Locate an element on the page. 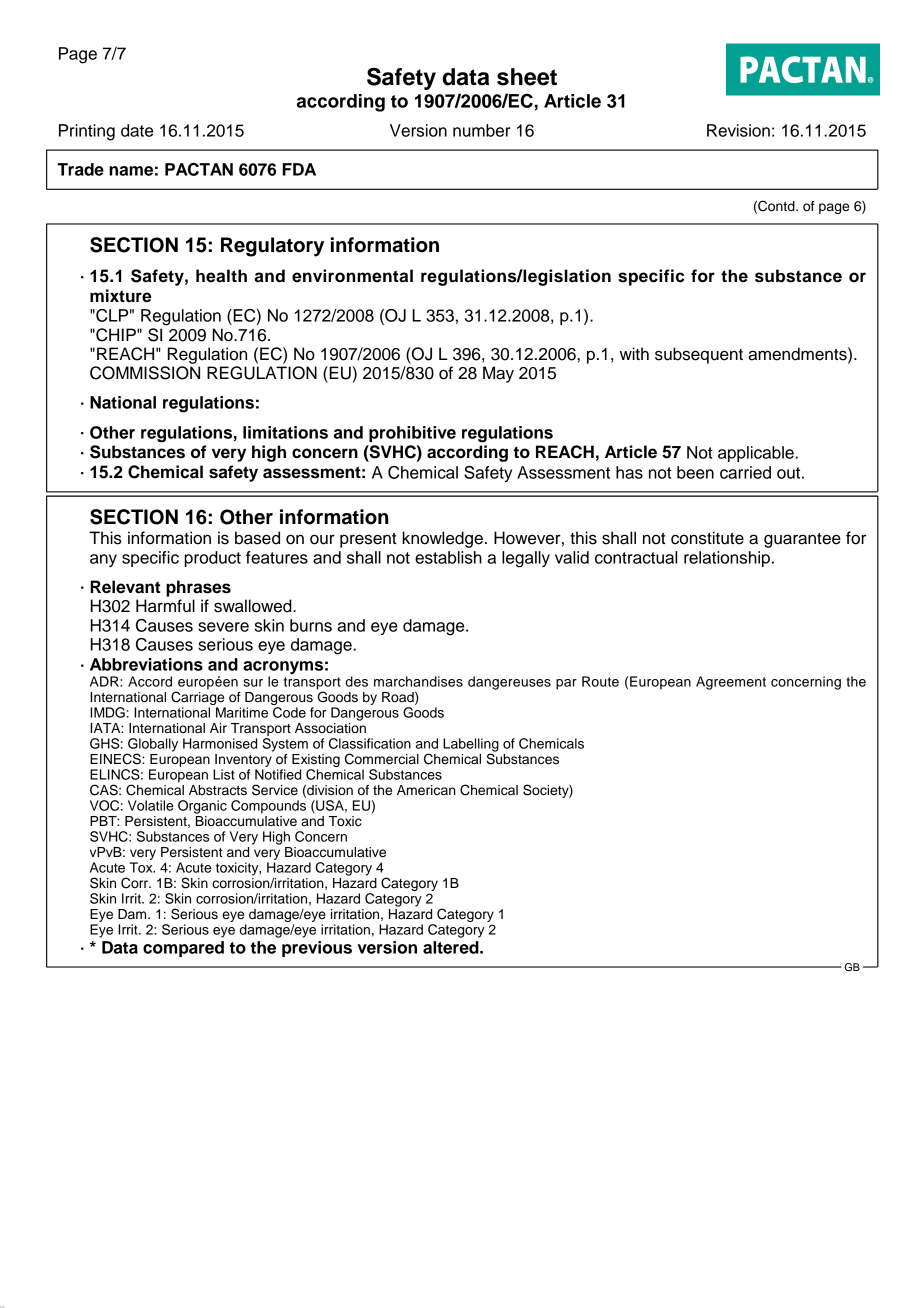  compared is located at coordinates (183, 949).
